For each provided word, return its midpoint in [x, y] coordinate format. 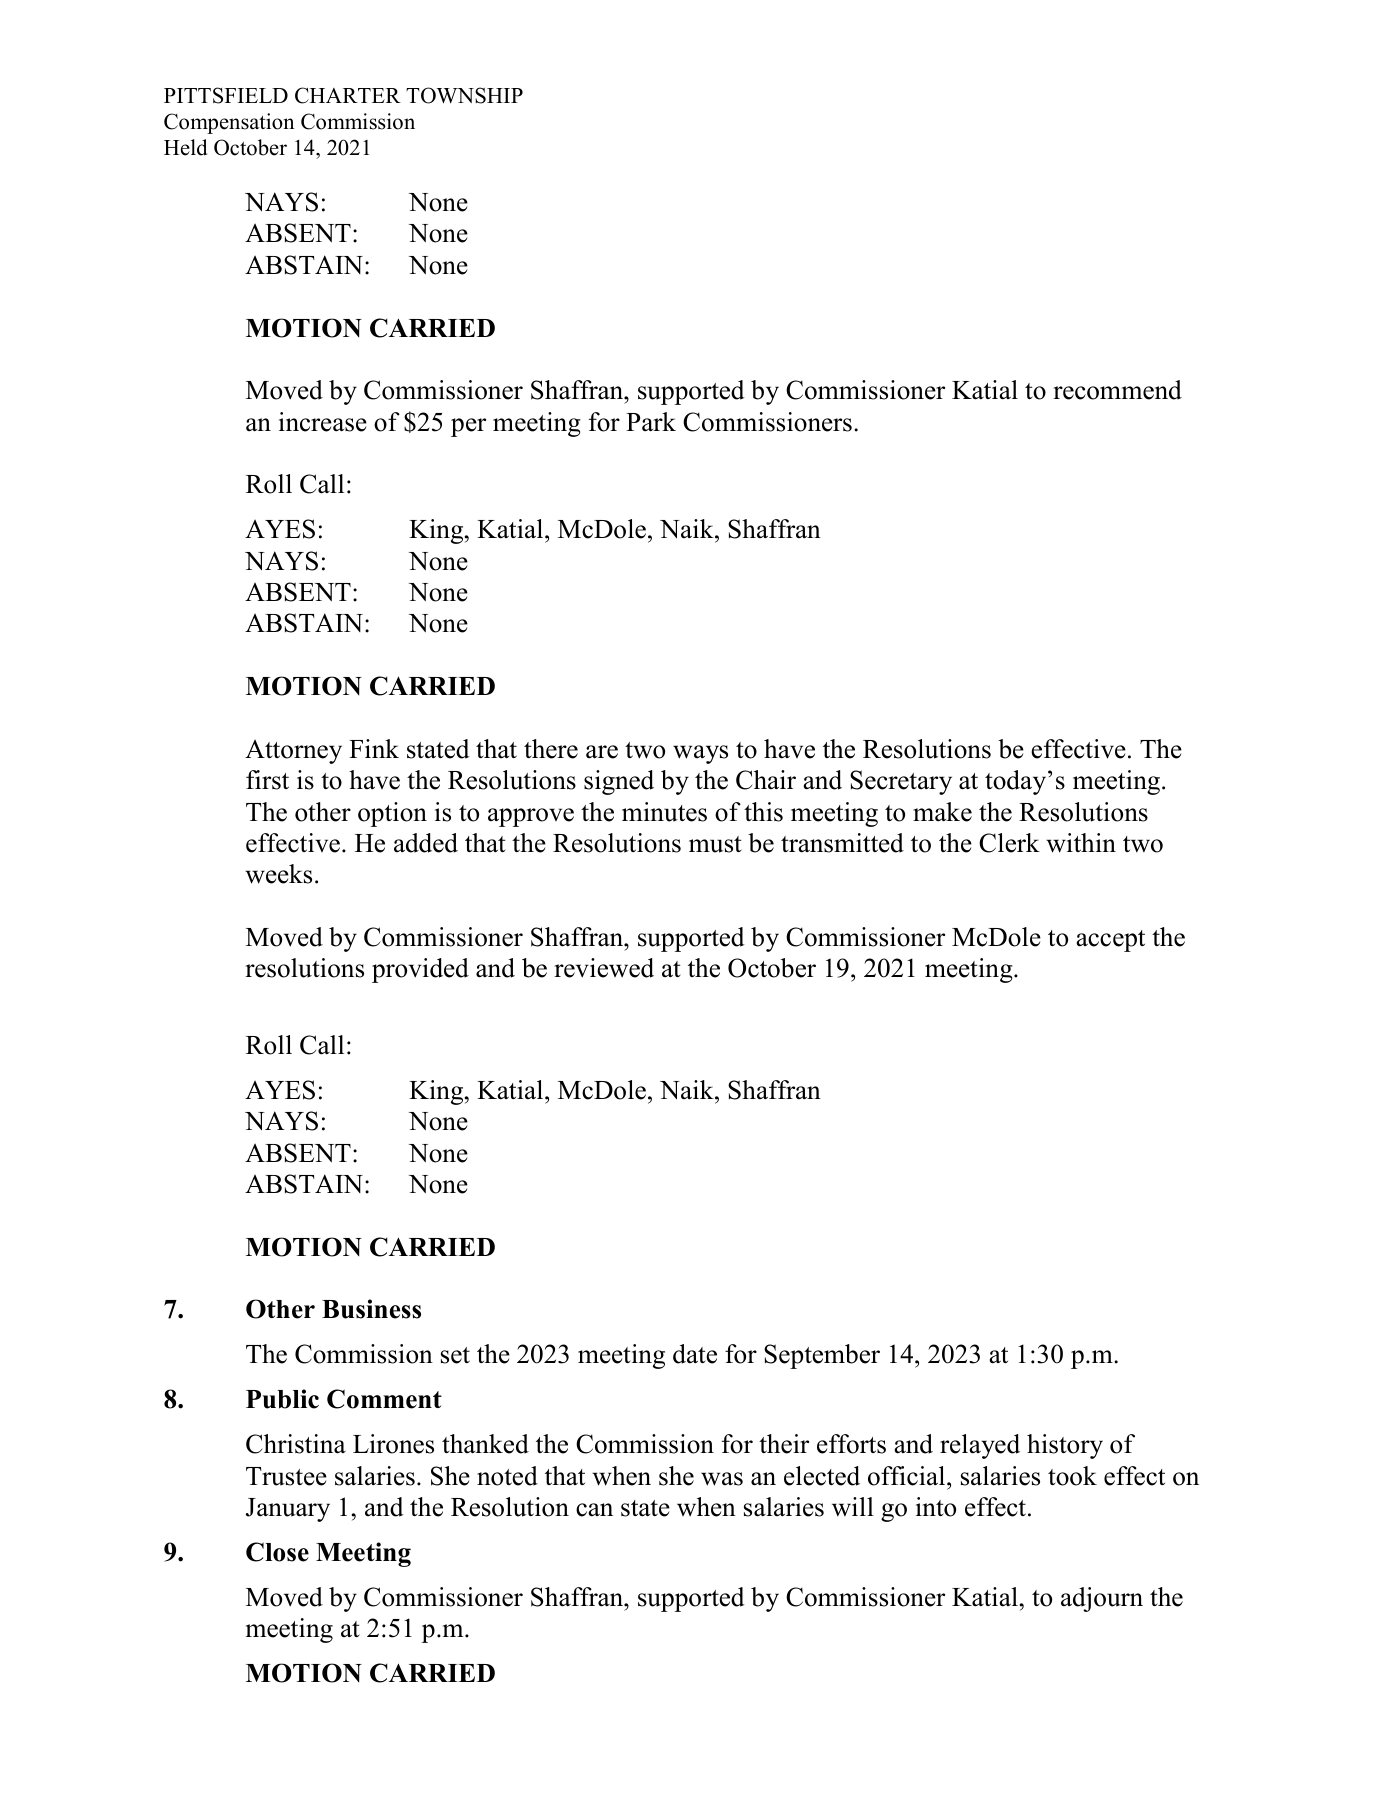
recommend [1117, 390]
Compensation [229, 123]
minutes [664, 812]
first [267, 780]
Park [651, 422]
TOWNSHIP [464, 95]
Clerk [1009, 843]
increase [323, 422]
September [822, 1356]
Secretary [901, 782]
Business [371, 1309]
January [288, 1510]
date [695, 1354]
